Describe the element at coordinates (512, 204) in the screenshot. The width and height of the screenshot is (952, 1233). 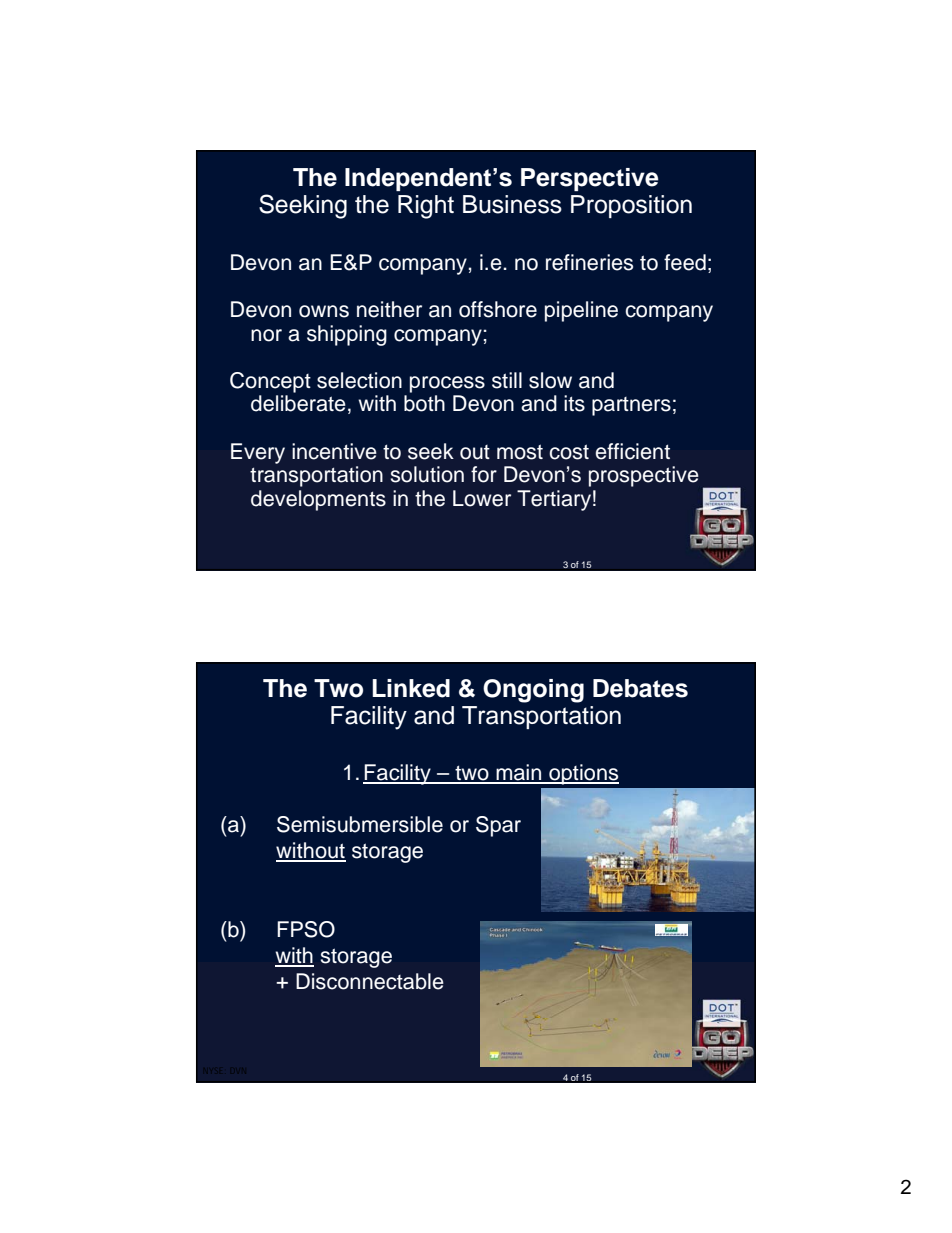
I see `Business` at that location.
